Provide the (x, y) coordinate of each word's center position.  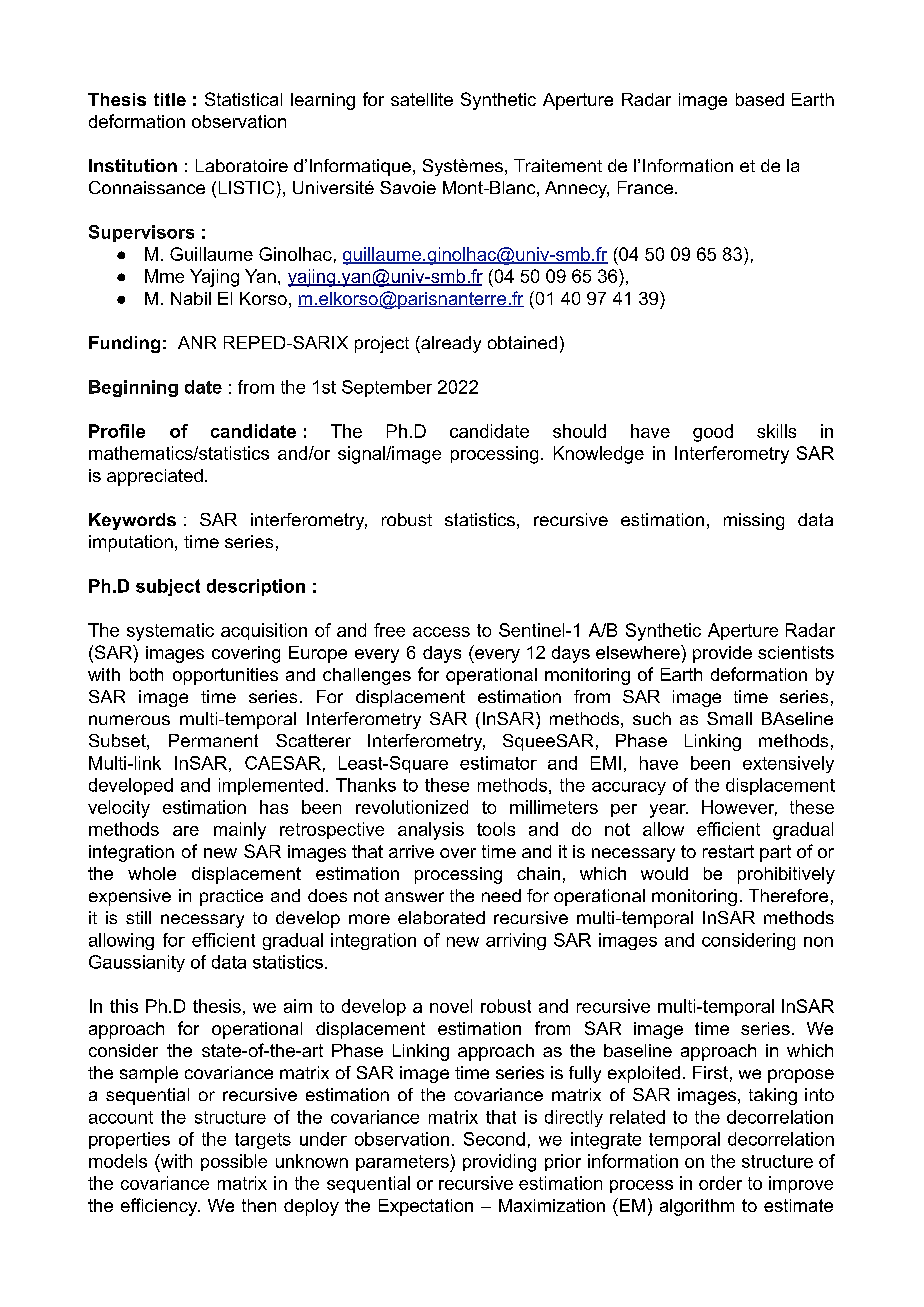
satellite (422, 99)
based (760, 99)
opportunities (225, 676)
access (441, 632)
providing (499, 1163)
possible (234, 1162)
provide (722, 654)
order (720, 1183)
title (170, 99)
